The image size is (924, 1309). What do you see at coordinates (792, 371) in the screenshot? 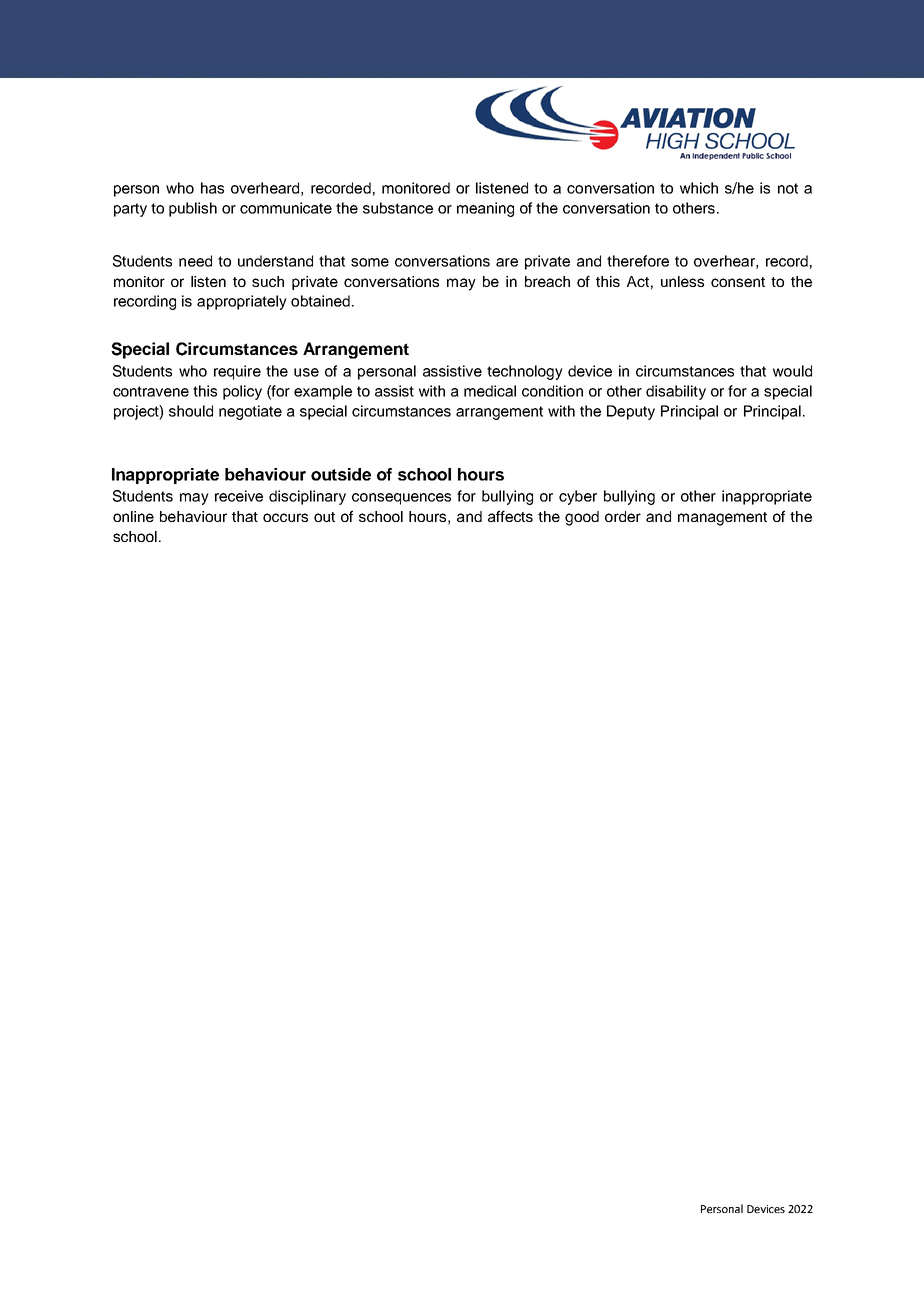
I see `would` at bounding box center [792, 371].
